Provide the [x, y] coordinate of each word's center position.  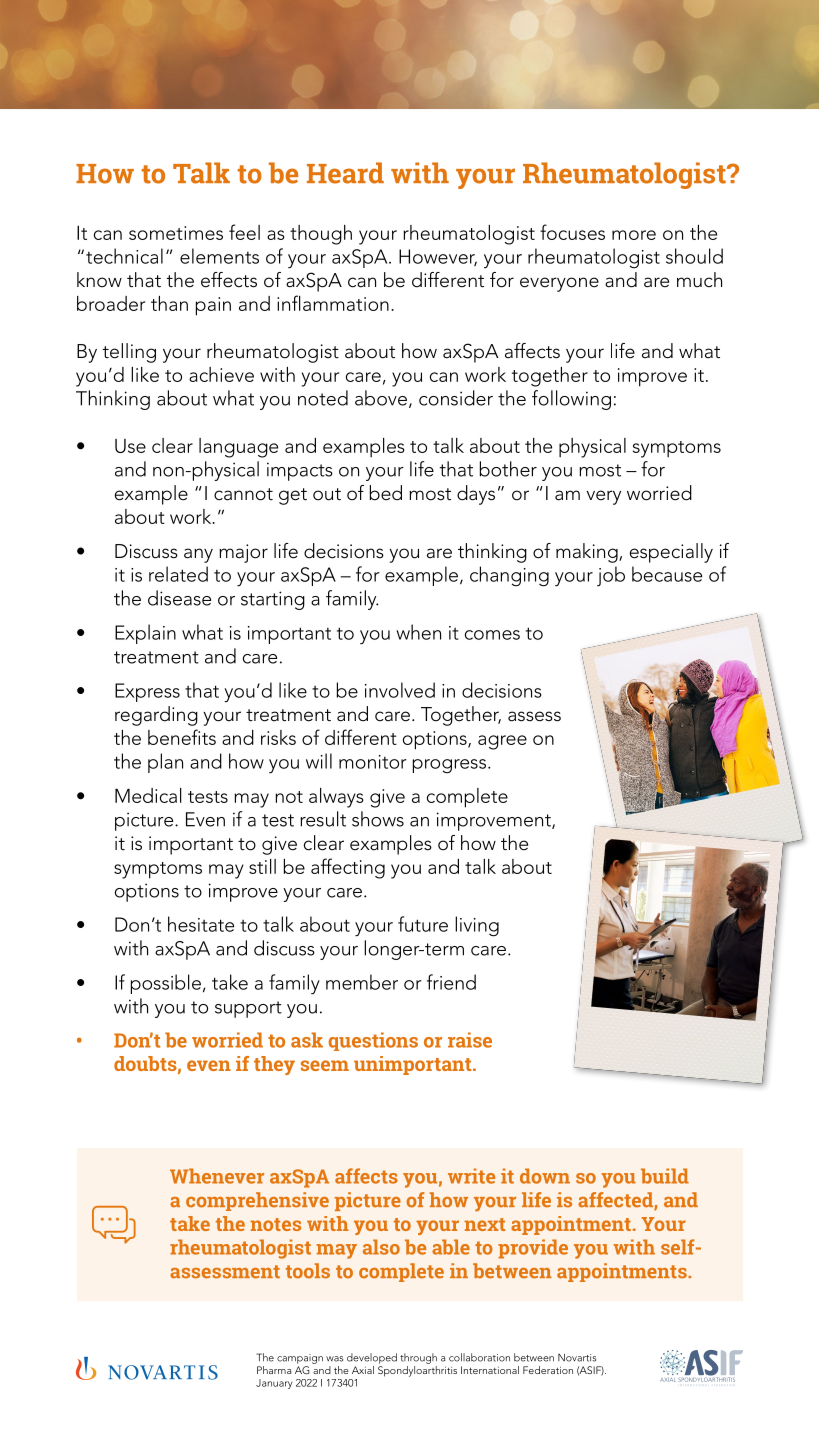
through [418, 1358]
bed [386, 493]
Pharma [274, 1370]
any [198, 555]
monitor [373, 762]
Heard [345, 173]
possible [166, 984]
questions [373, 1041]
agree [502, 742]
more [634, 235]
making [588, 553]
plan [165, 763]
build [665, 1176]
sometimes [176, 233]
